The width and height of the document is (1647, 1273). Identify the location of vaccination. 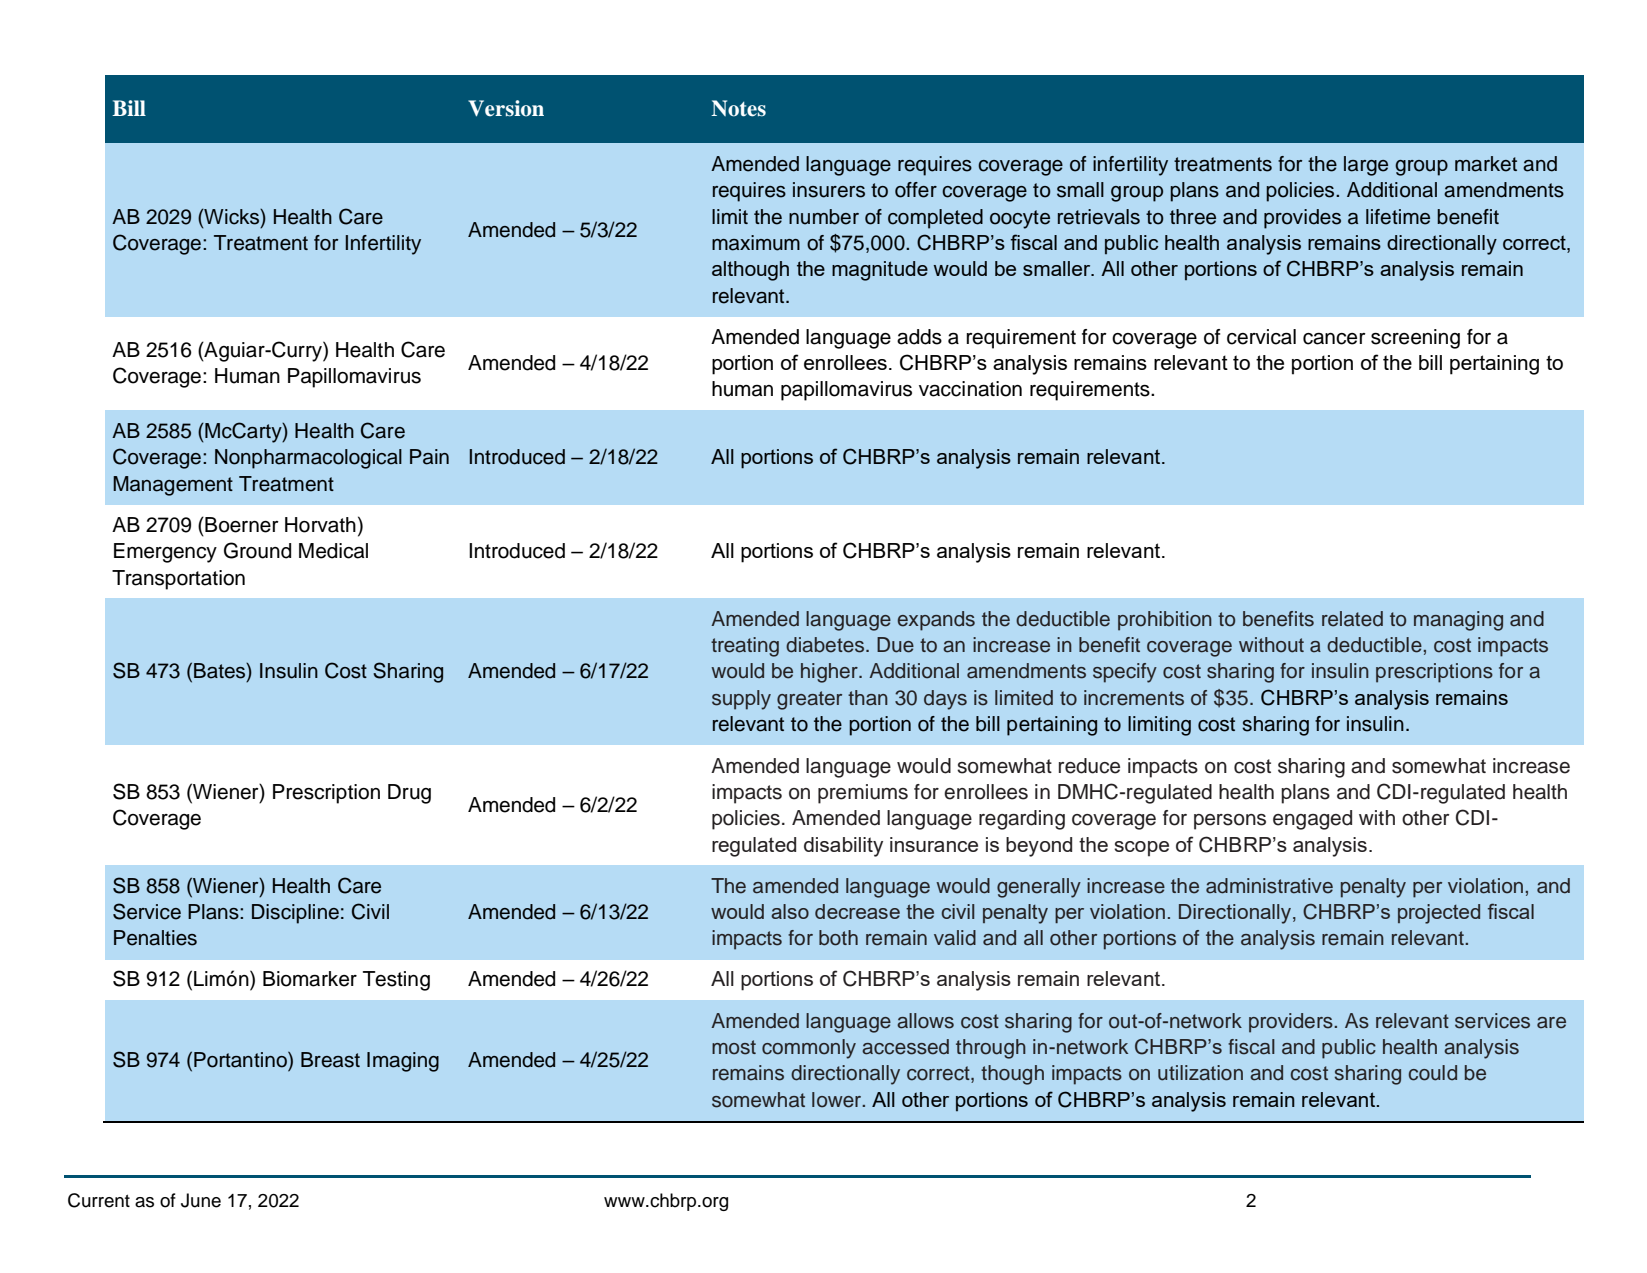
(970, 389).
